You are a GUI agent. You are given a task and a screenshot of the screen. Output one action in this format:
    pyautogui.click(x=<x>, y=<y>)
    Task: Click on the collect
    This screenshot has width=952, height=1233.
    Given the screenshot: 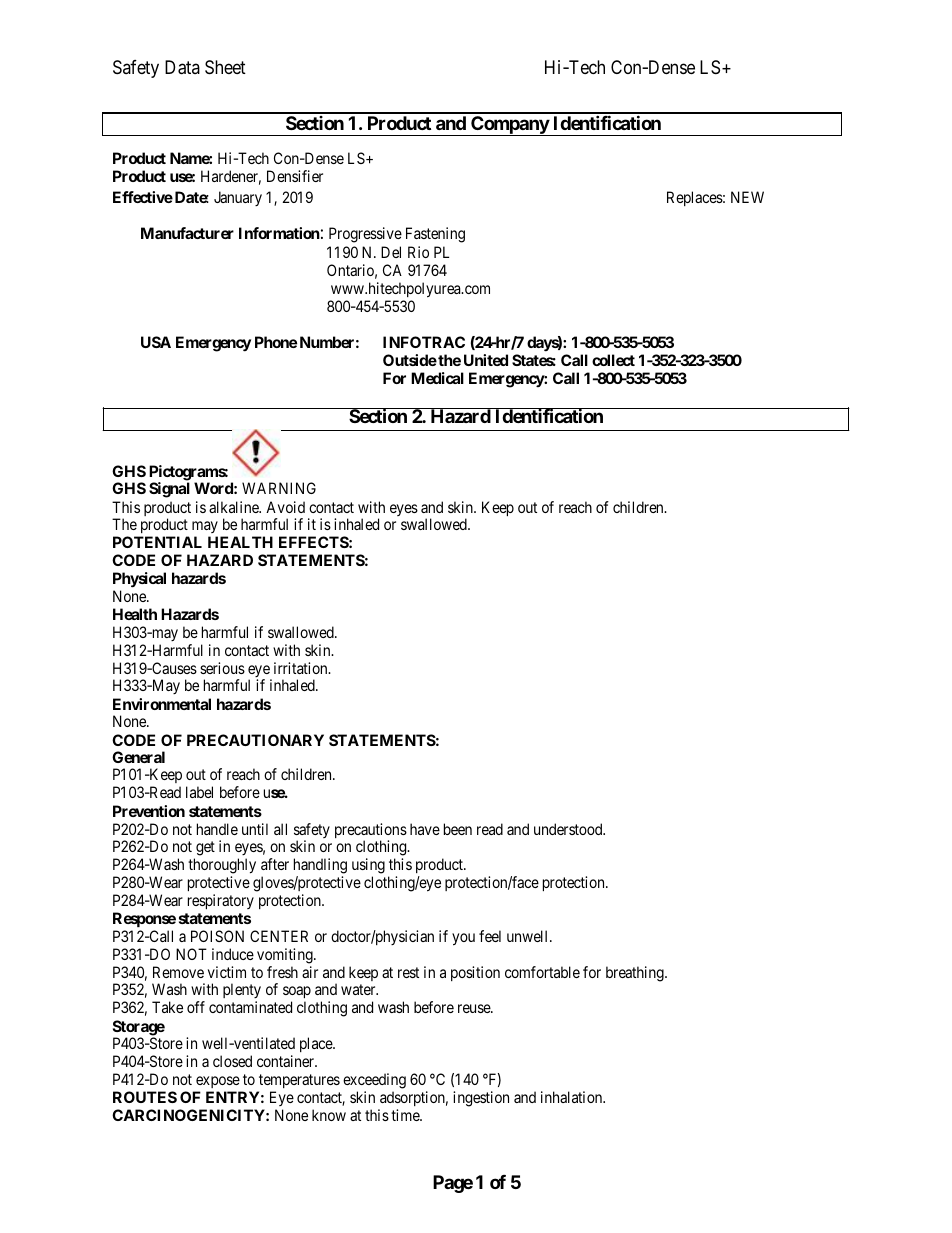 What is the action you would take?
    pyautogui.click(x=613, y=360)
